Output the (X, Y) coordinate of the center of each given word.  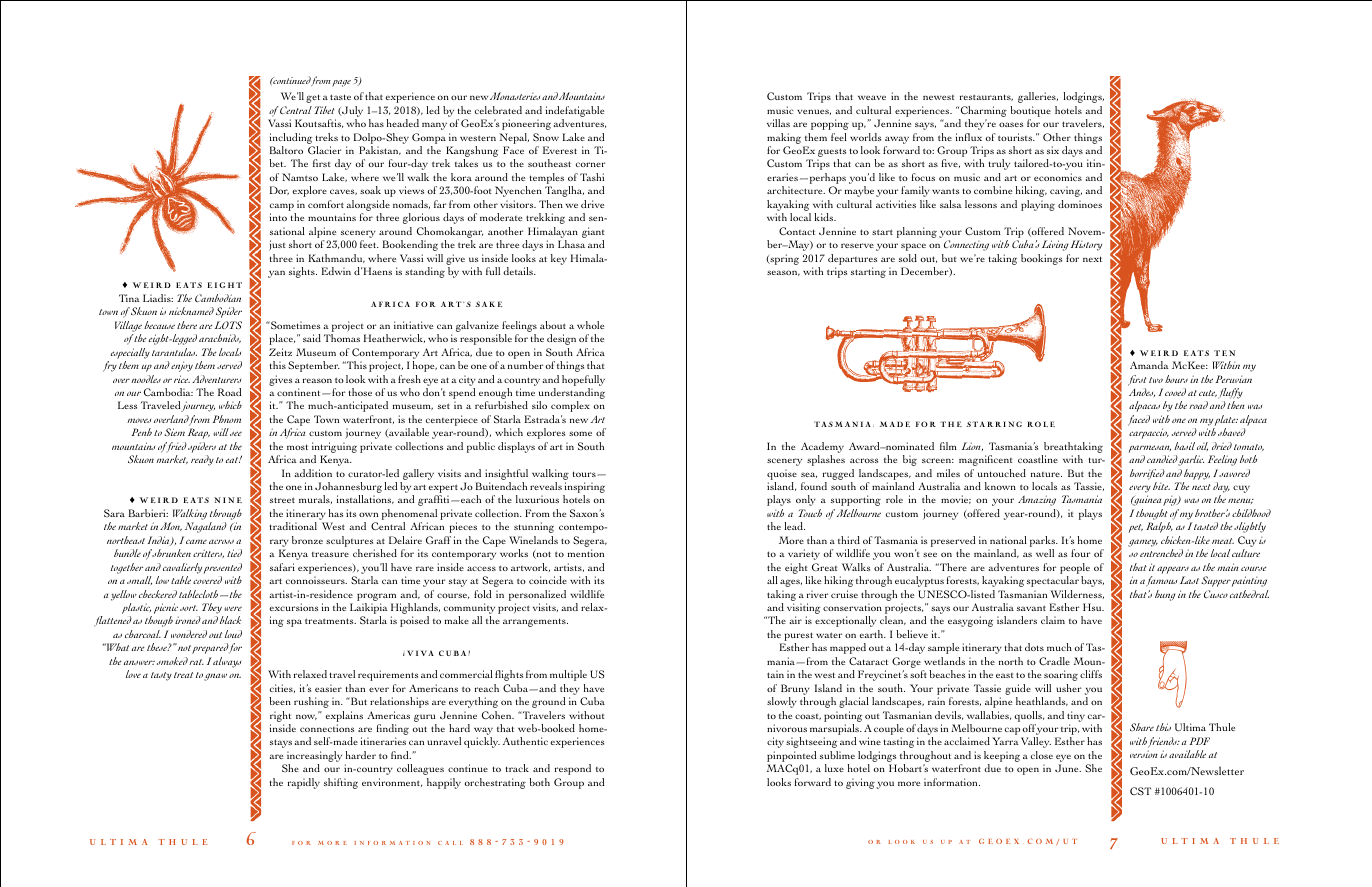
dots (1034, 647)
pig (1171, 501)
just (277, 245)
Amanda (1149, 365)
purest (798, 638)
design (561, 339)
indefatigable (575, 111)
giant (593, 232)
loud (233, 634)
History (1086, 245)
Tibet (325, 110)
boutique (1030, 111)
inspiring (584, 489)
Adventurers (216, 379)
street (282, 500)
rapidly (304, 783)
